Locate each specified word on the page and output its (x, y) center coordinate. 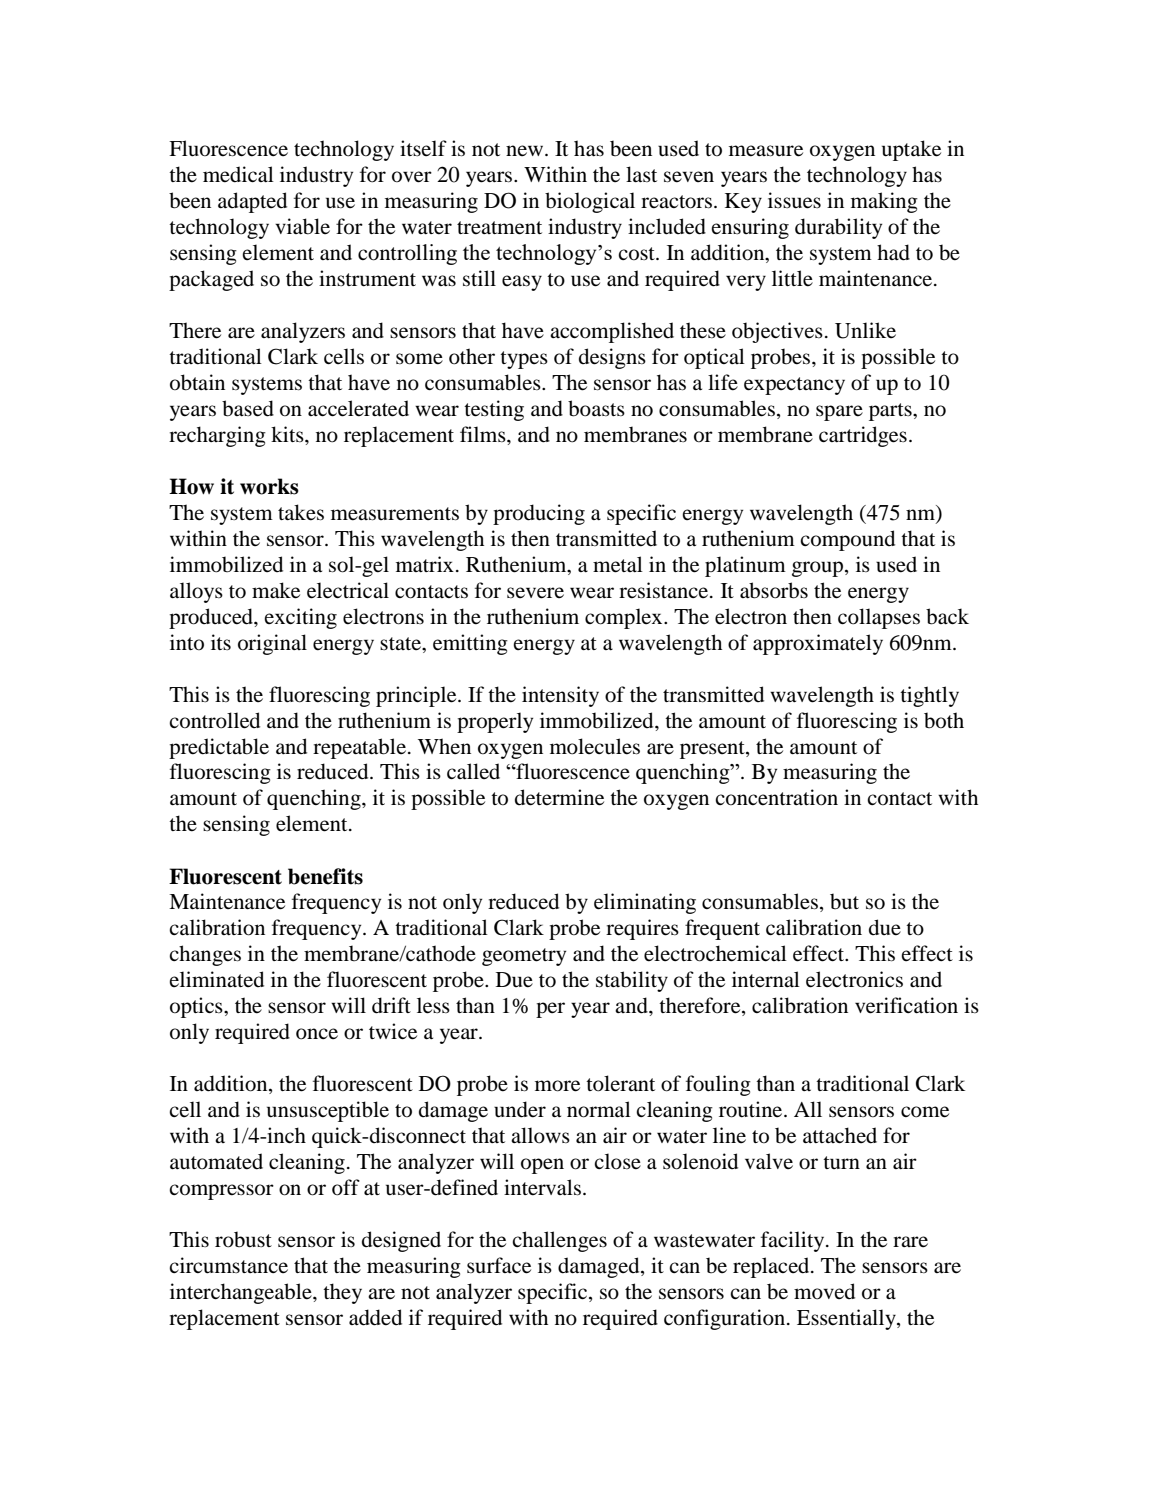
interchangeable (242, 1293)
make (276, 590)
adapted (252, 202)
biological (590, 202)
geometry (524, 957)
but (844, 901)
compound (847, 540)
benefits (325, 876)
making (884, 202)
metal (618, 564)
